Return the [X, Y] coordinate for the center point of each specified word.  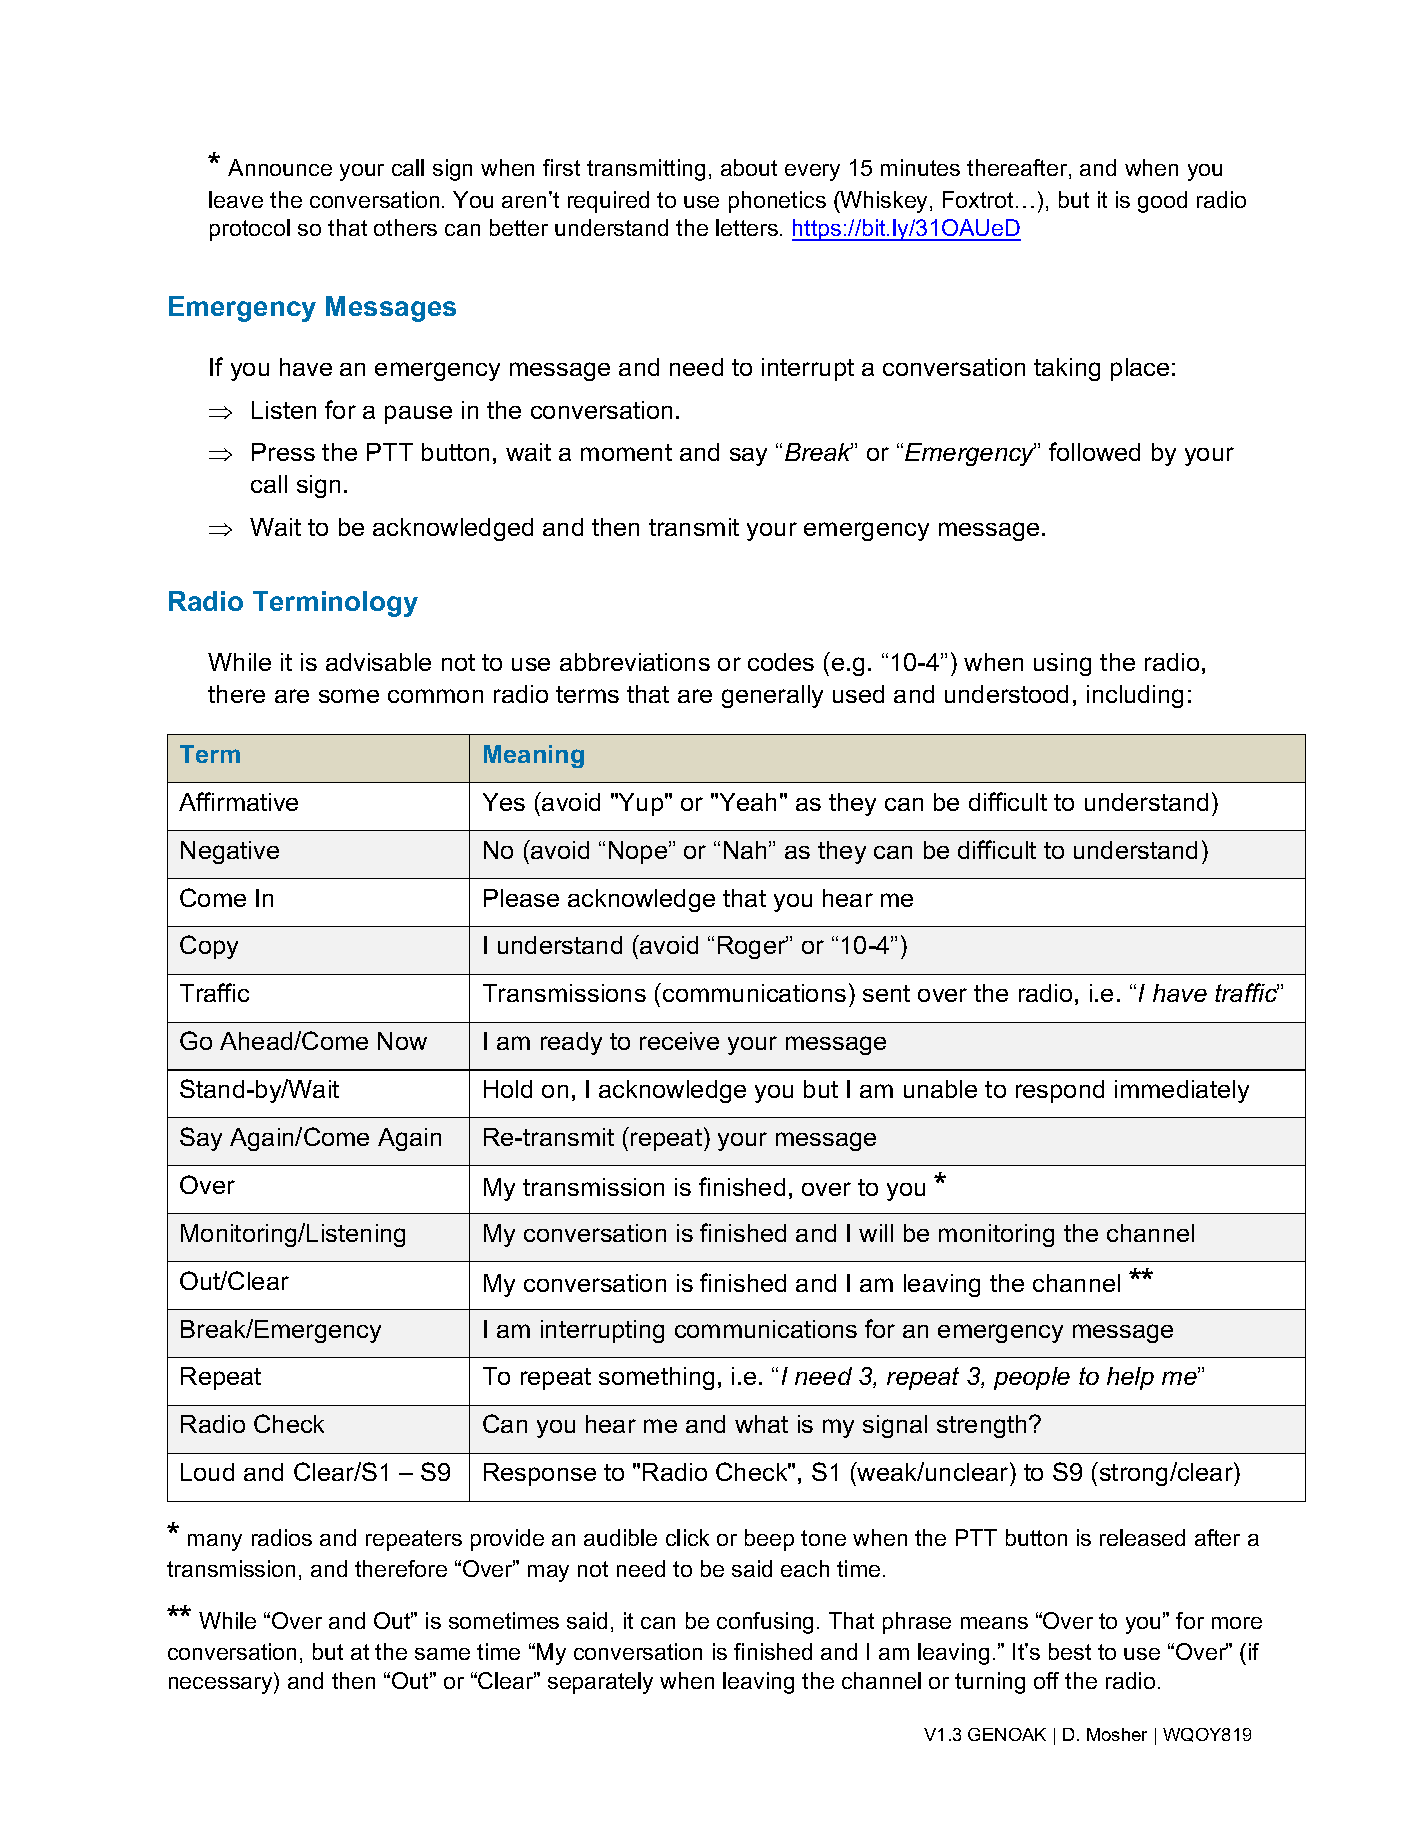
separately [600, 1683]
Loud [207, 1472]
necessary [222, 1685]
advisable [378, 662]
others [405, 227]
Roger [753, 947]
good [1162, 202]
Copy [209, 947]
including [1135, 696]
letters [748, 227]
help [1130, 1378]
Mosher [1117, 1734]
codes [781, 662]
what [761, 1424]
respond [1060, 1091]
